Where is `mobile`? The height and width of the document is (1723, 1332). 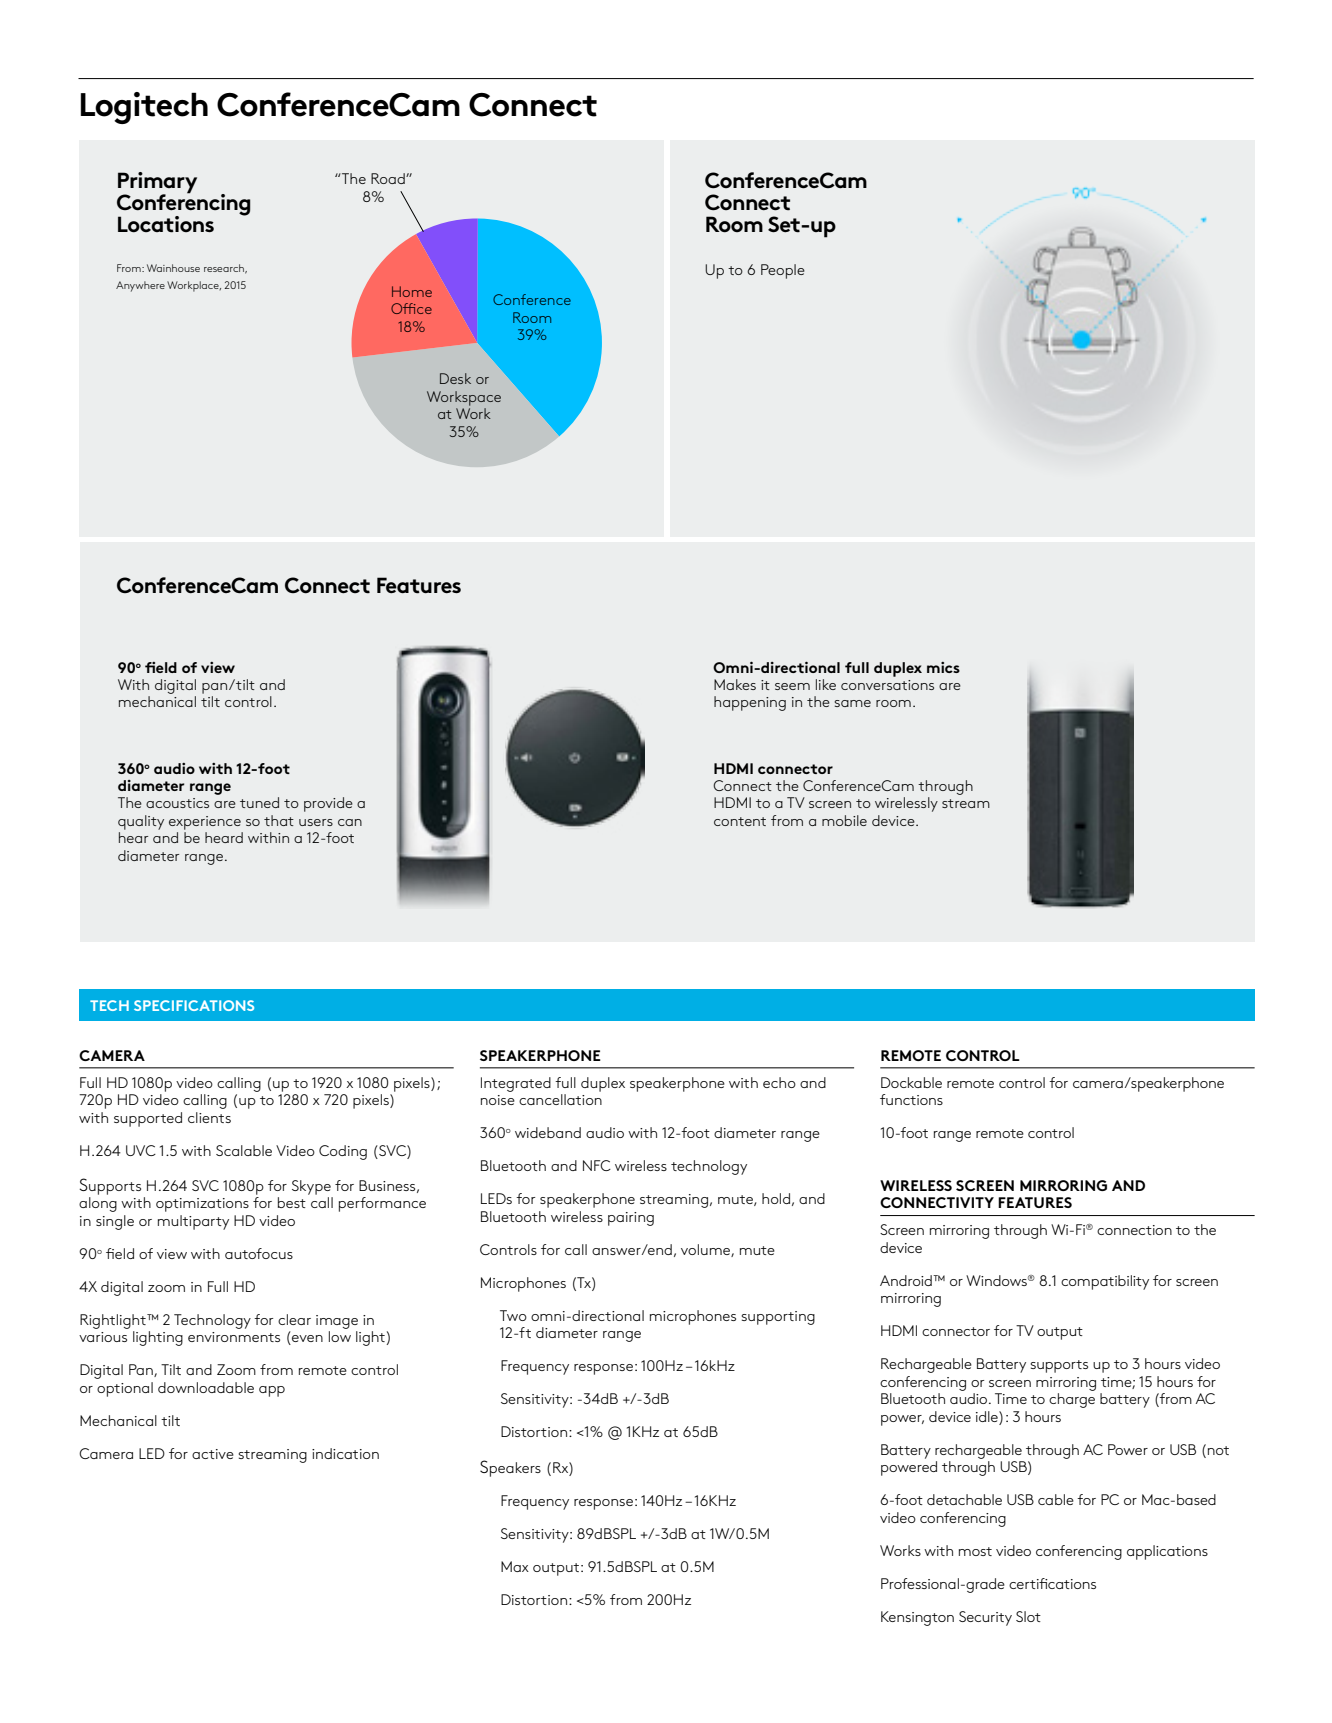 mobile is located at coordinates (844, 820).
